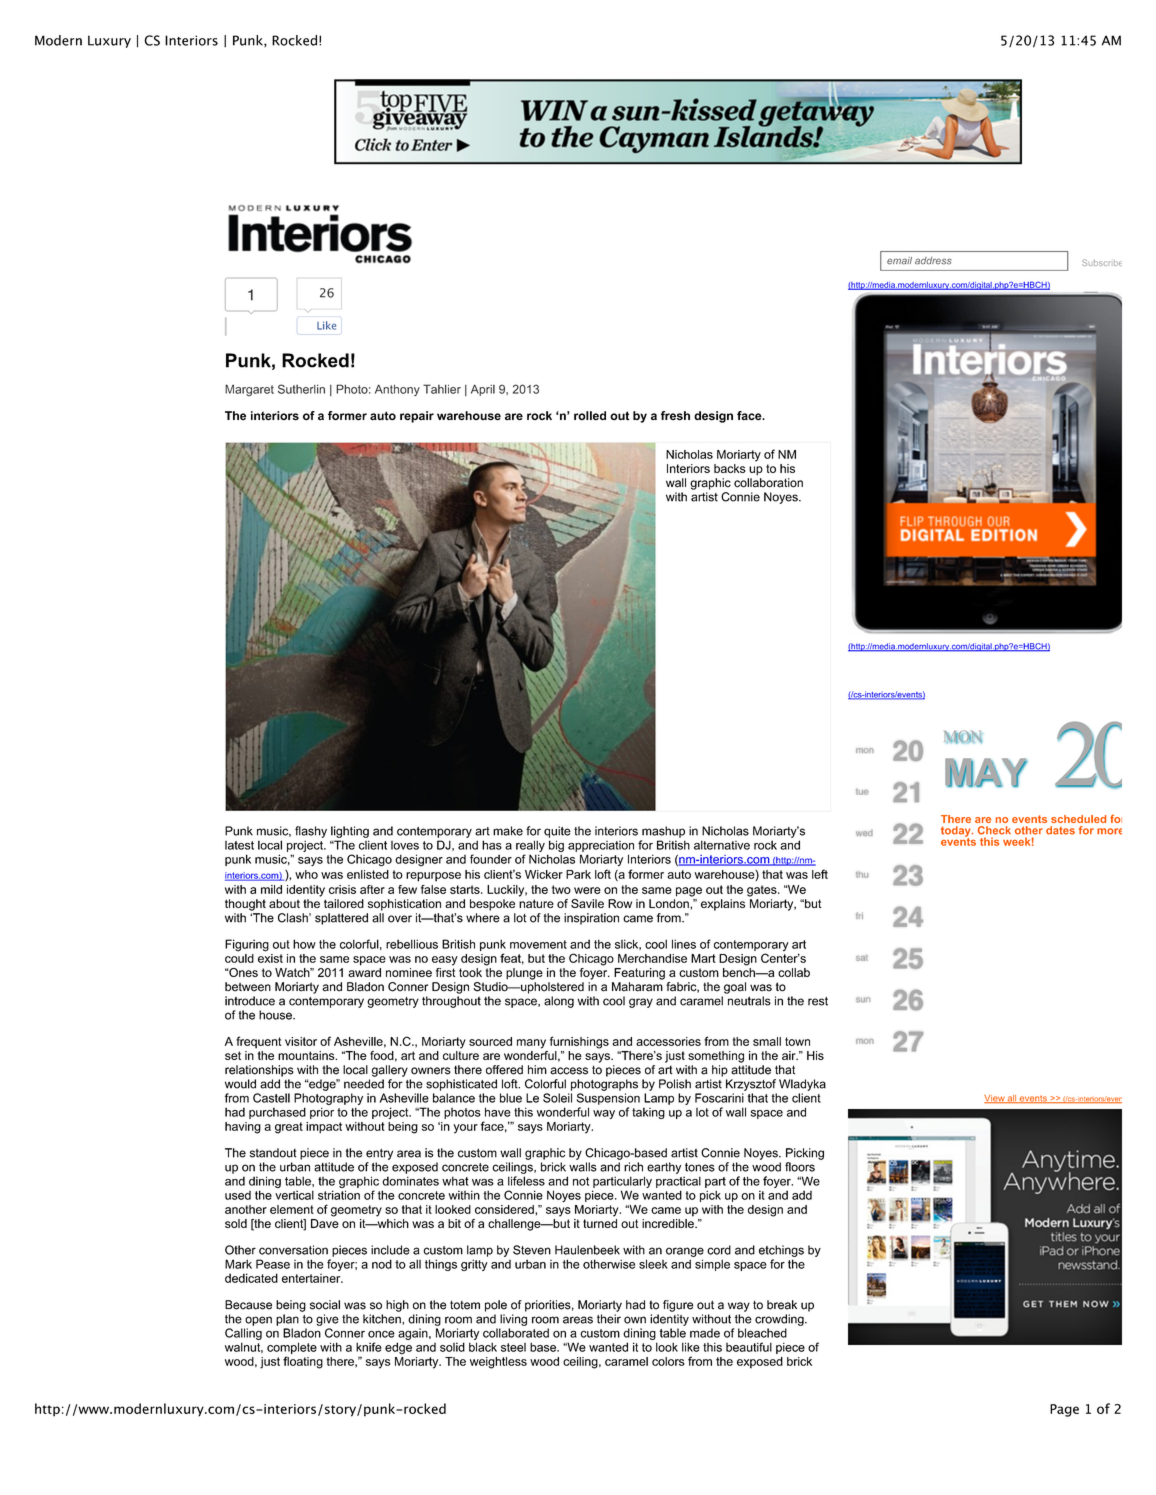 This document has width=1156, height=1495. Describe the element at coordinates (663, 832) in the document. I see `mashup` at that location.
